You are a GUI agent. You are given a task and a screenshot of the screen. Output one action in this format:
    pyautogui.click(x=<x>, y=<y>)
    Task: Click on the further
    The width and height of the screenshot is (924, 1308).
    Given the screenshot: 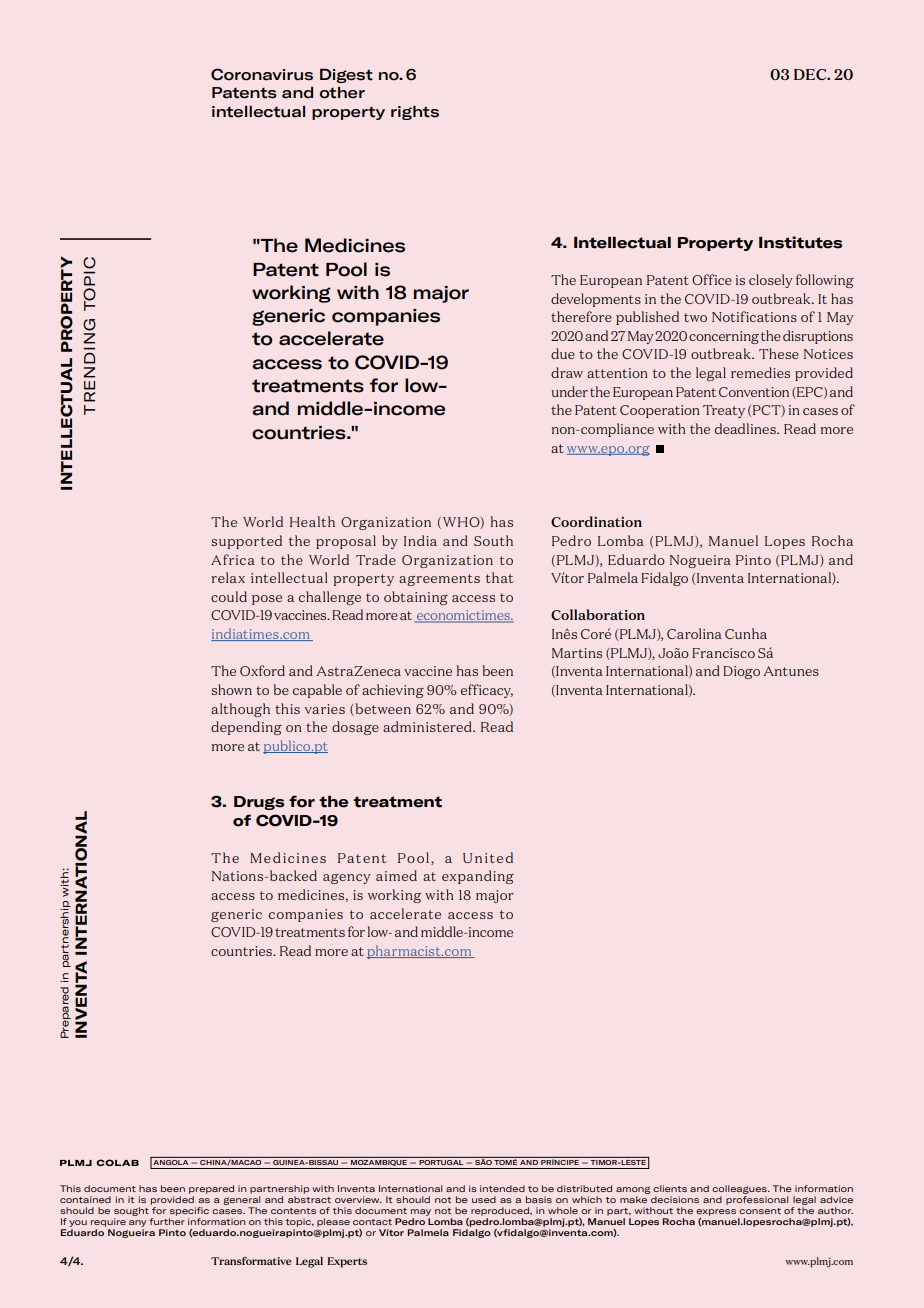 What is the action you would take?
    pyautogui.click(x=167, y=1220)
